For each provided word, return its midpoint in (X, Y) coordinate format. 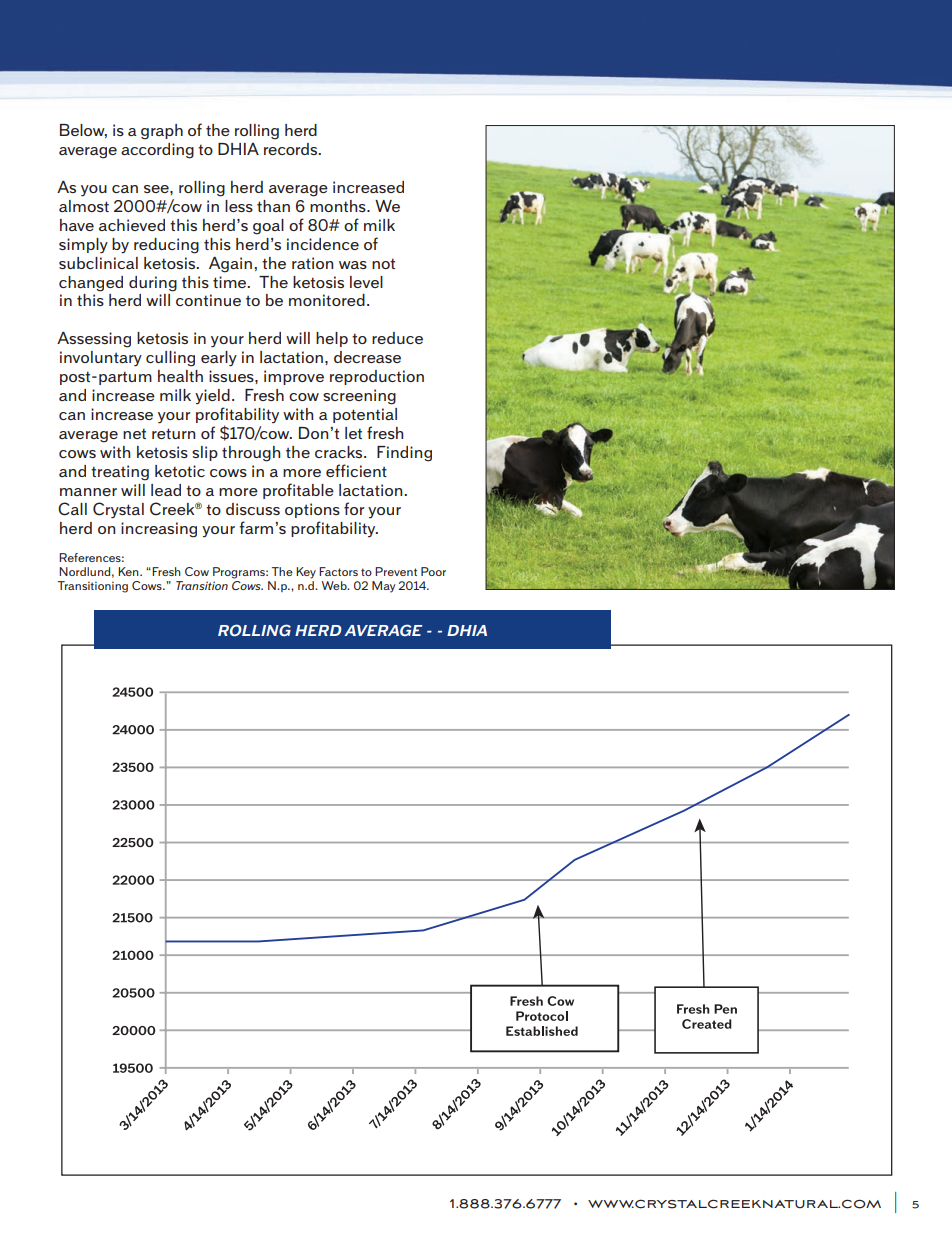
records (292, 149)
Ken (129, 571)
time (231, 282)
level (366, 282)
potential (365, 415)
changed (91, 284)
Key (306, 573)
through (251, 454)
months (339, 206)
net (134, 433)
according (157, 151)
